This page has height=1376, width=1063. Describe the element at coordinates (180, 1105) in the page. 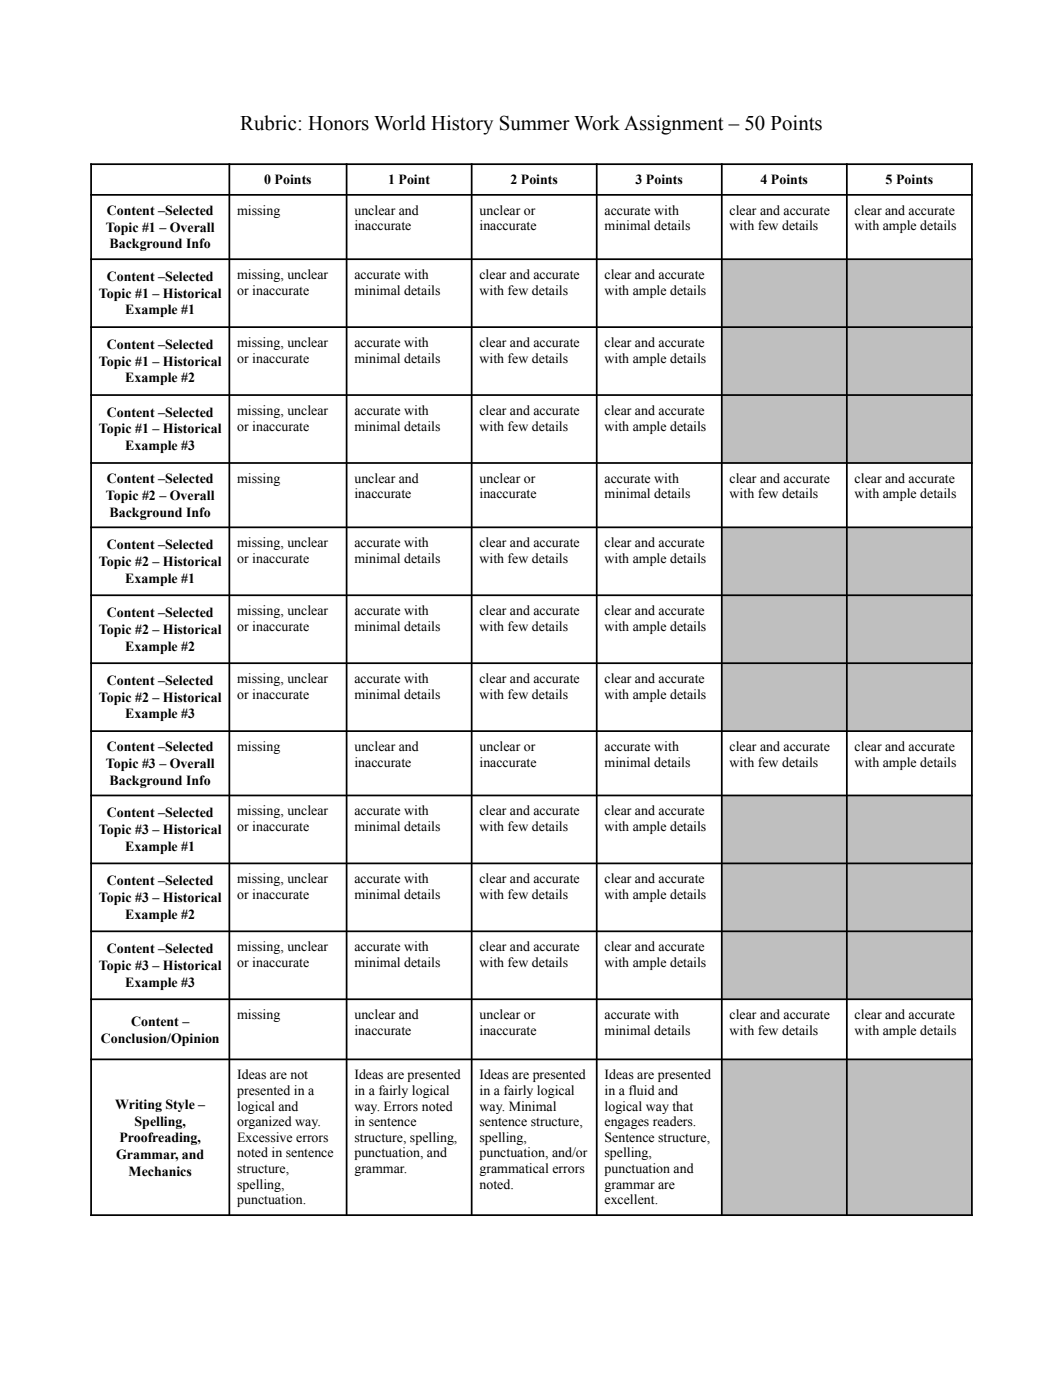

I see `Style` at that location.
